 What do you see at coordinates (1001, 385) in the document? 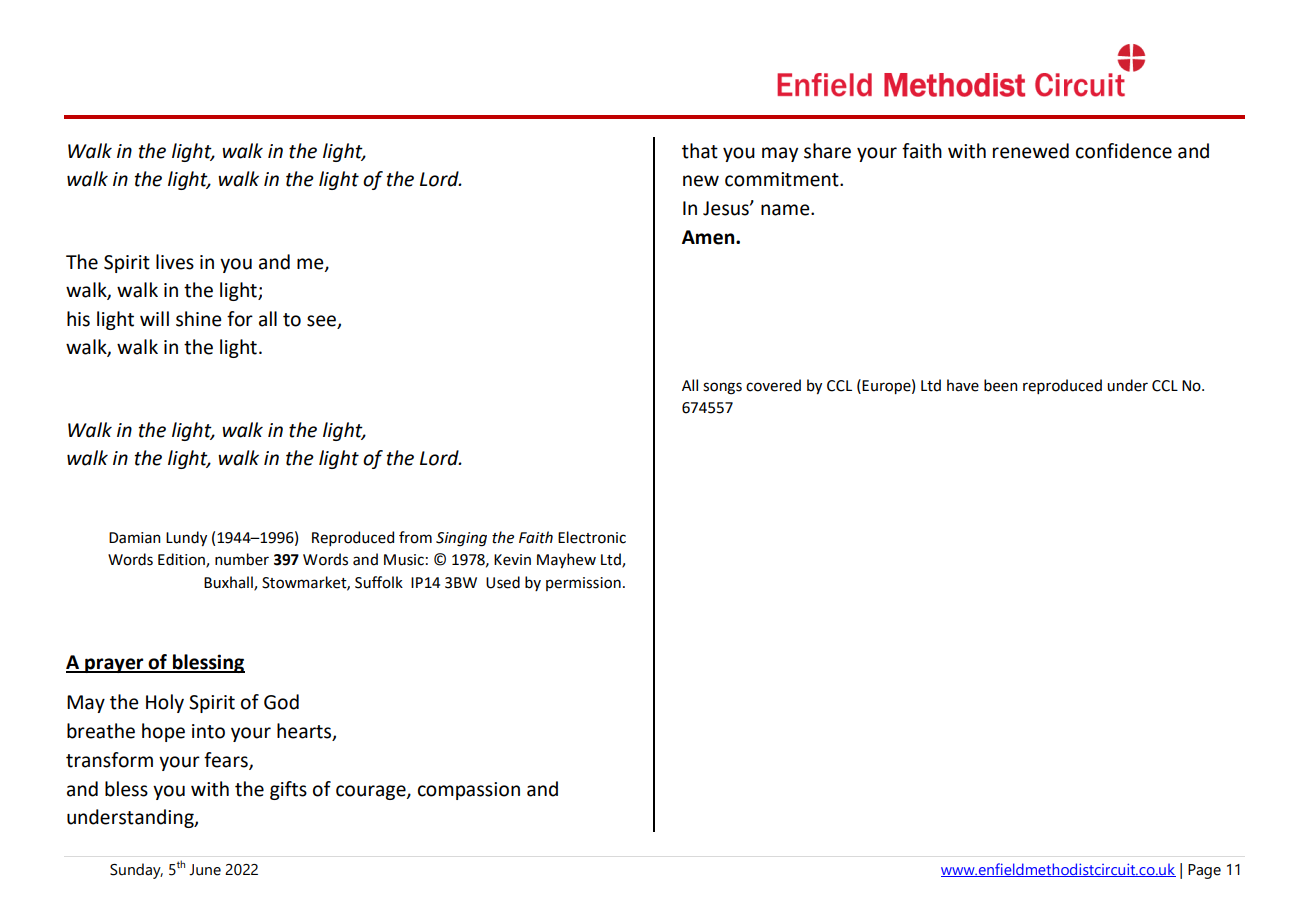
I see `been` at bounding box center [1001, 385].
